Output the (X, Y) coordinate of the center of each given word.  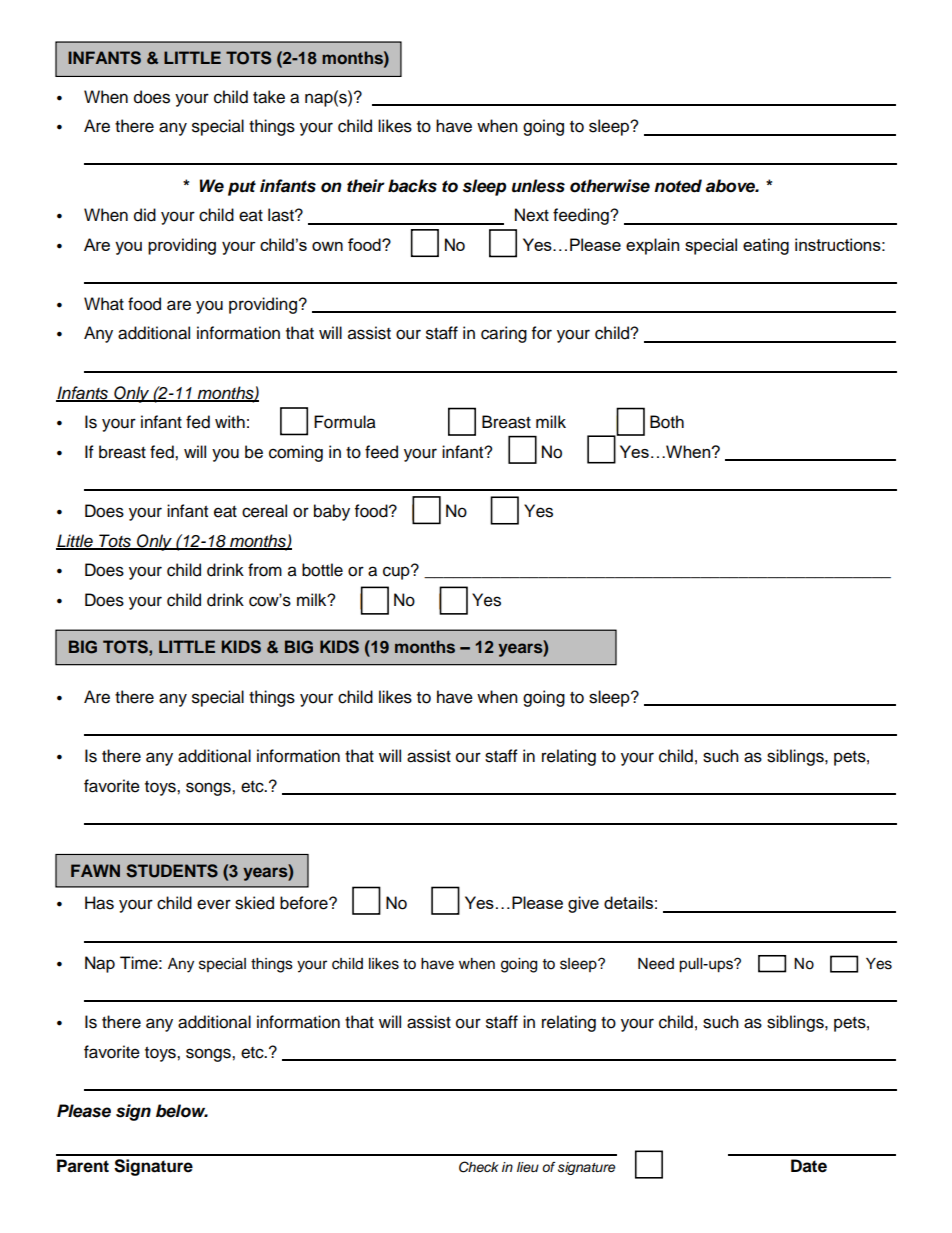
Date (809, 1166)
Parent (83, 1166)
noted (678, 186)
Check (479, 1167)
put (242, 188)
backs (412, 186)
